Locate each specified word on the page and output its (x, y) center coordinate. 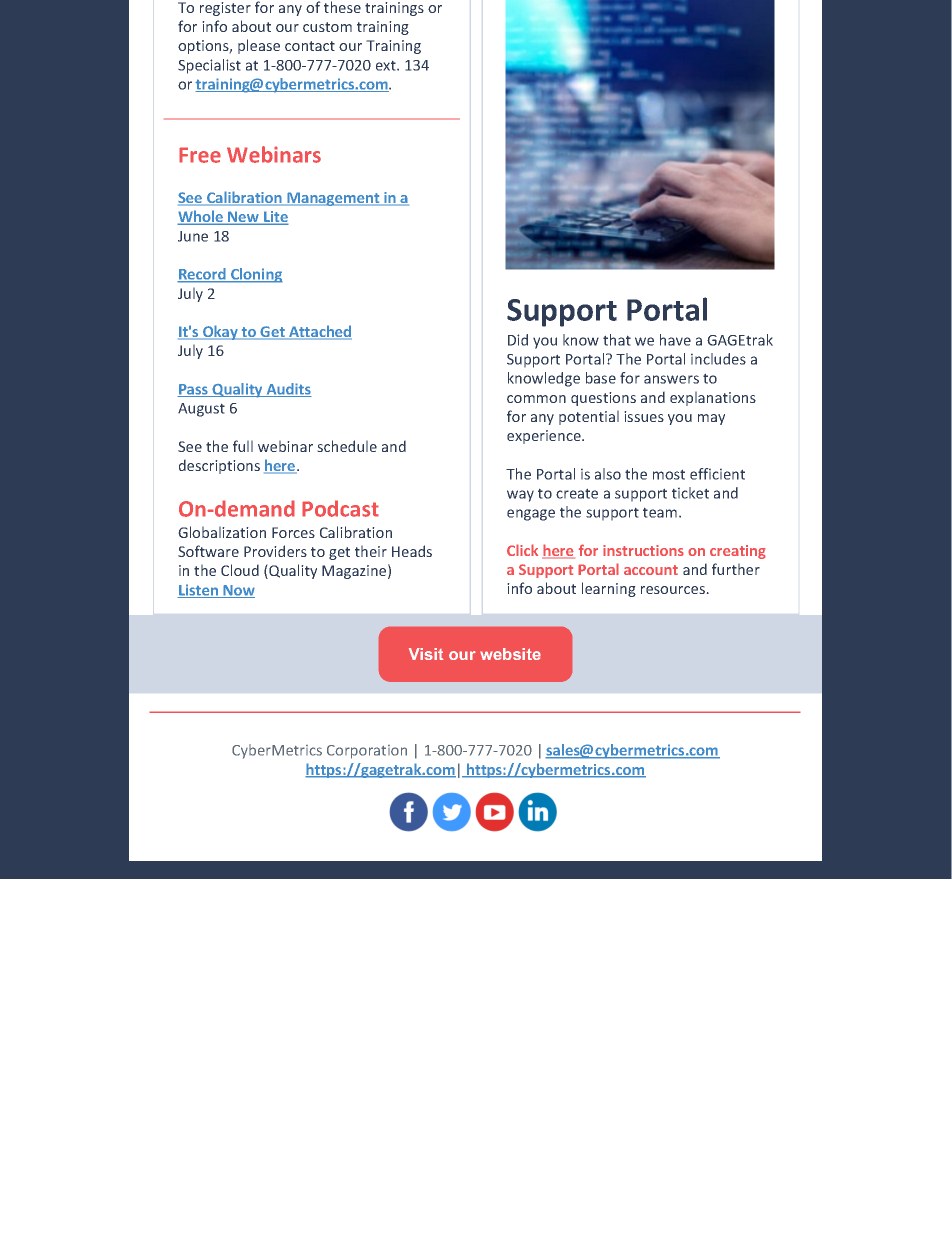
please (259, 46)
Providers (275, 551)
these (342, 7)
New (244, 218)
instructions (643, 550)
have (675, 340)
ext (387, 66)
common (536, 399)
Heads (412, 551)
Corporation (367, 752)
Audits (288, 390)
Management (333, 199)
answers (671, 379)
